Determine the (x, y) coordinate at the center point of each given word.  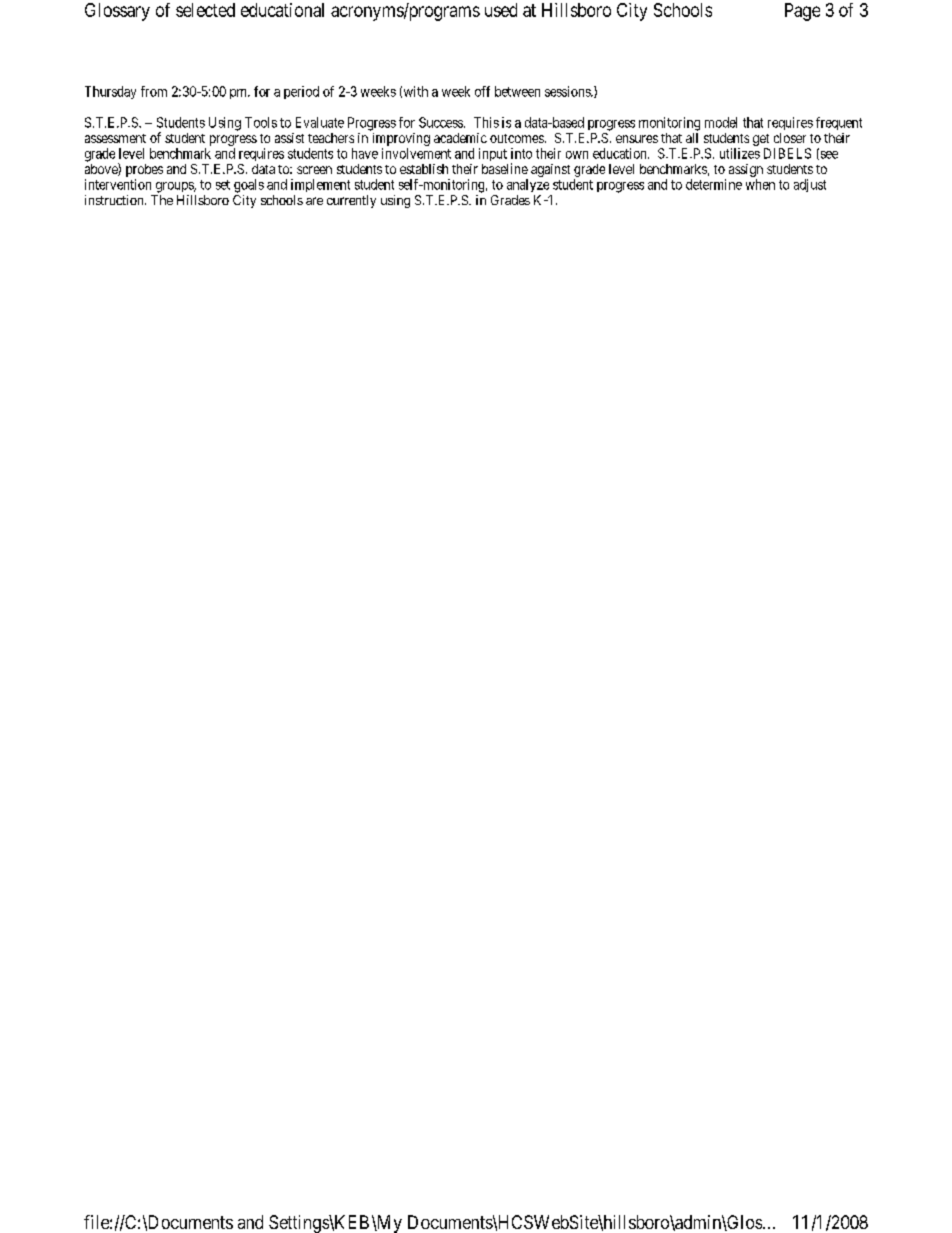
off (482, 91)
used (501, 10)
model (721, 122)
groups (175, 187)
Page (802, 12)
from (154, 91)
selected (205, 10)
